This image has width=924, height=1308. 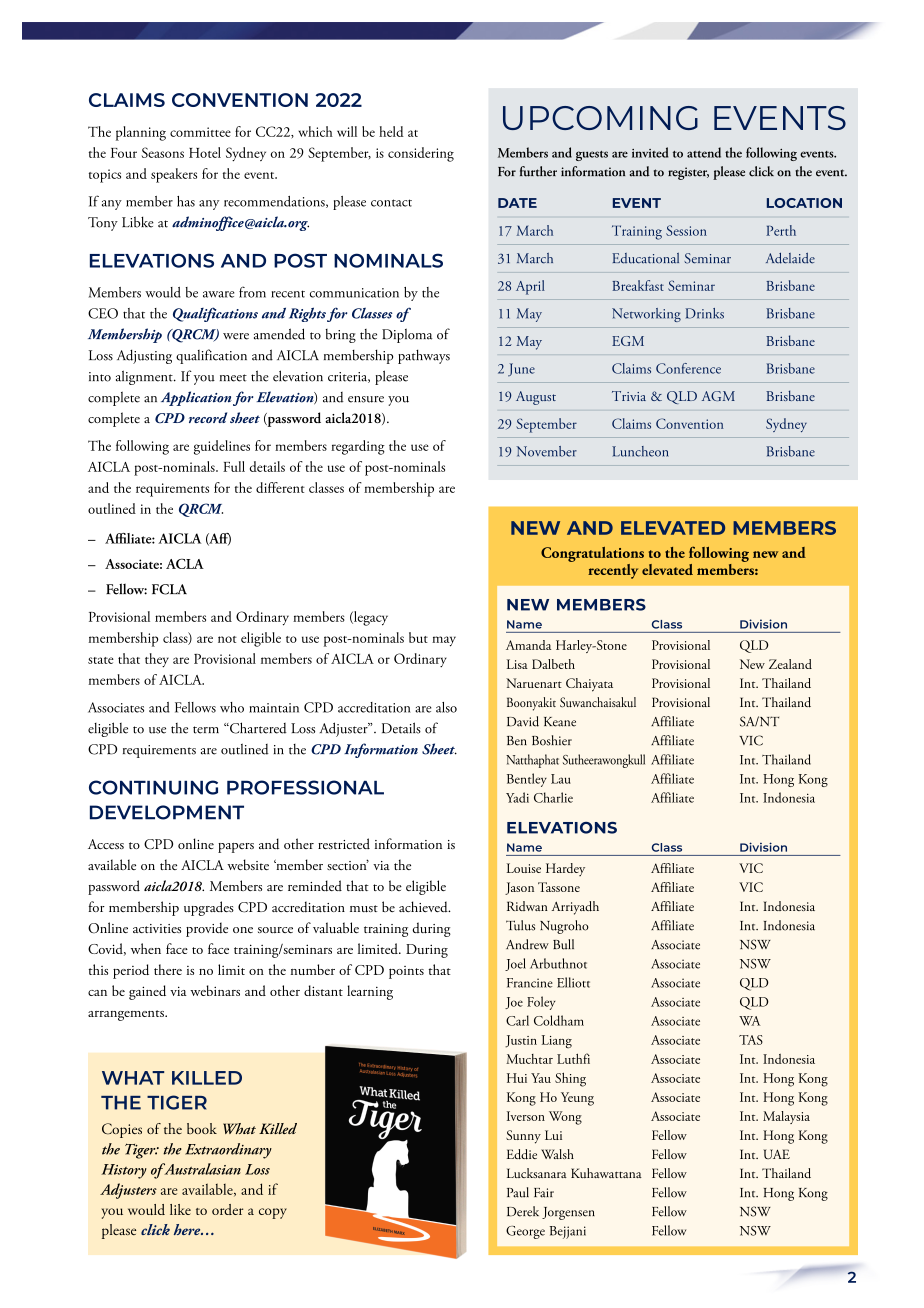 What do you see at coordinates (421, 154) in the image?
I see `considering` at bounding box center [421, 154].
